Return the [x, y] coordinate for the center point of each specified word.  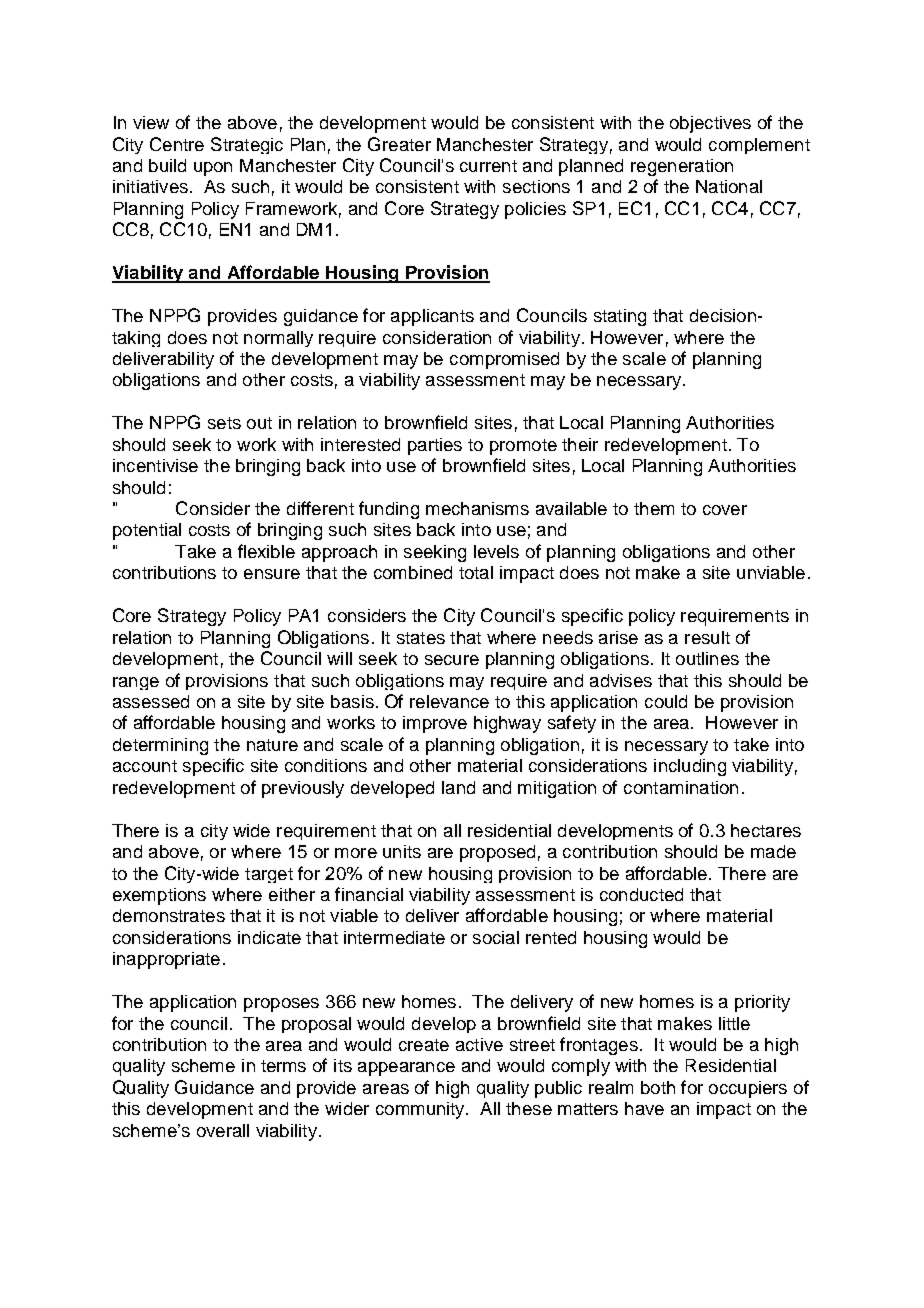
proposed [497, 853]
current [488, 166]
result [707, 637]
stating [620, 317]
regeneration [682, 167]
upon [213, 169]
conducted [641, 894]
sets [224, 423]
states [421, 638]
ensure [272, 574]
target [269, 875]
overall [223, 1130]
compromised [504, 360]
